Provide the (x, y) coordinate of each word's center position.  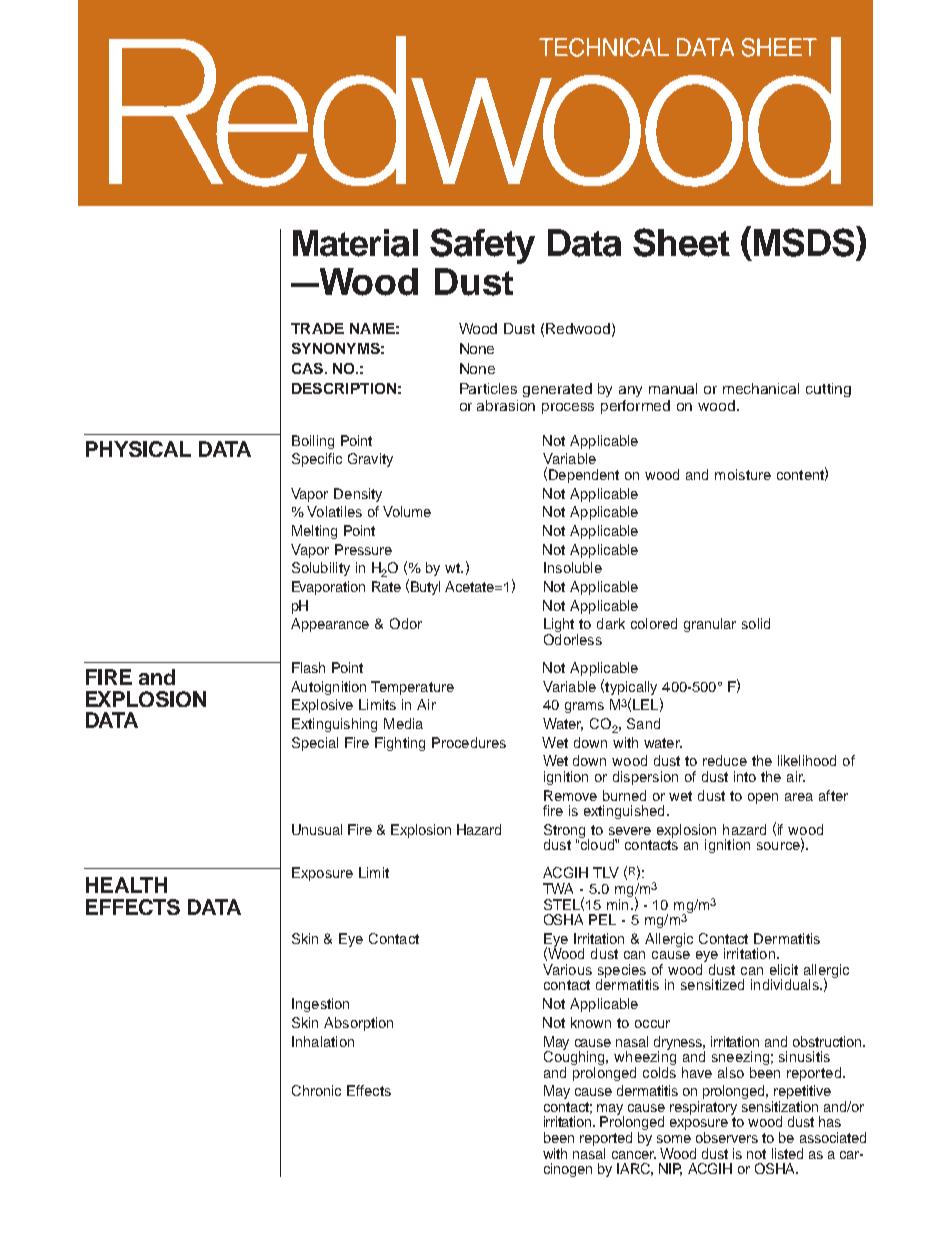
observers (727, 1137)
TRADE (317, 328)
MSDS (805, 241)
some (674, 1139)
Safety (482, 246)
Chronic (316, 1090)
